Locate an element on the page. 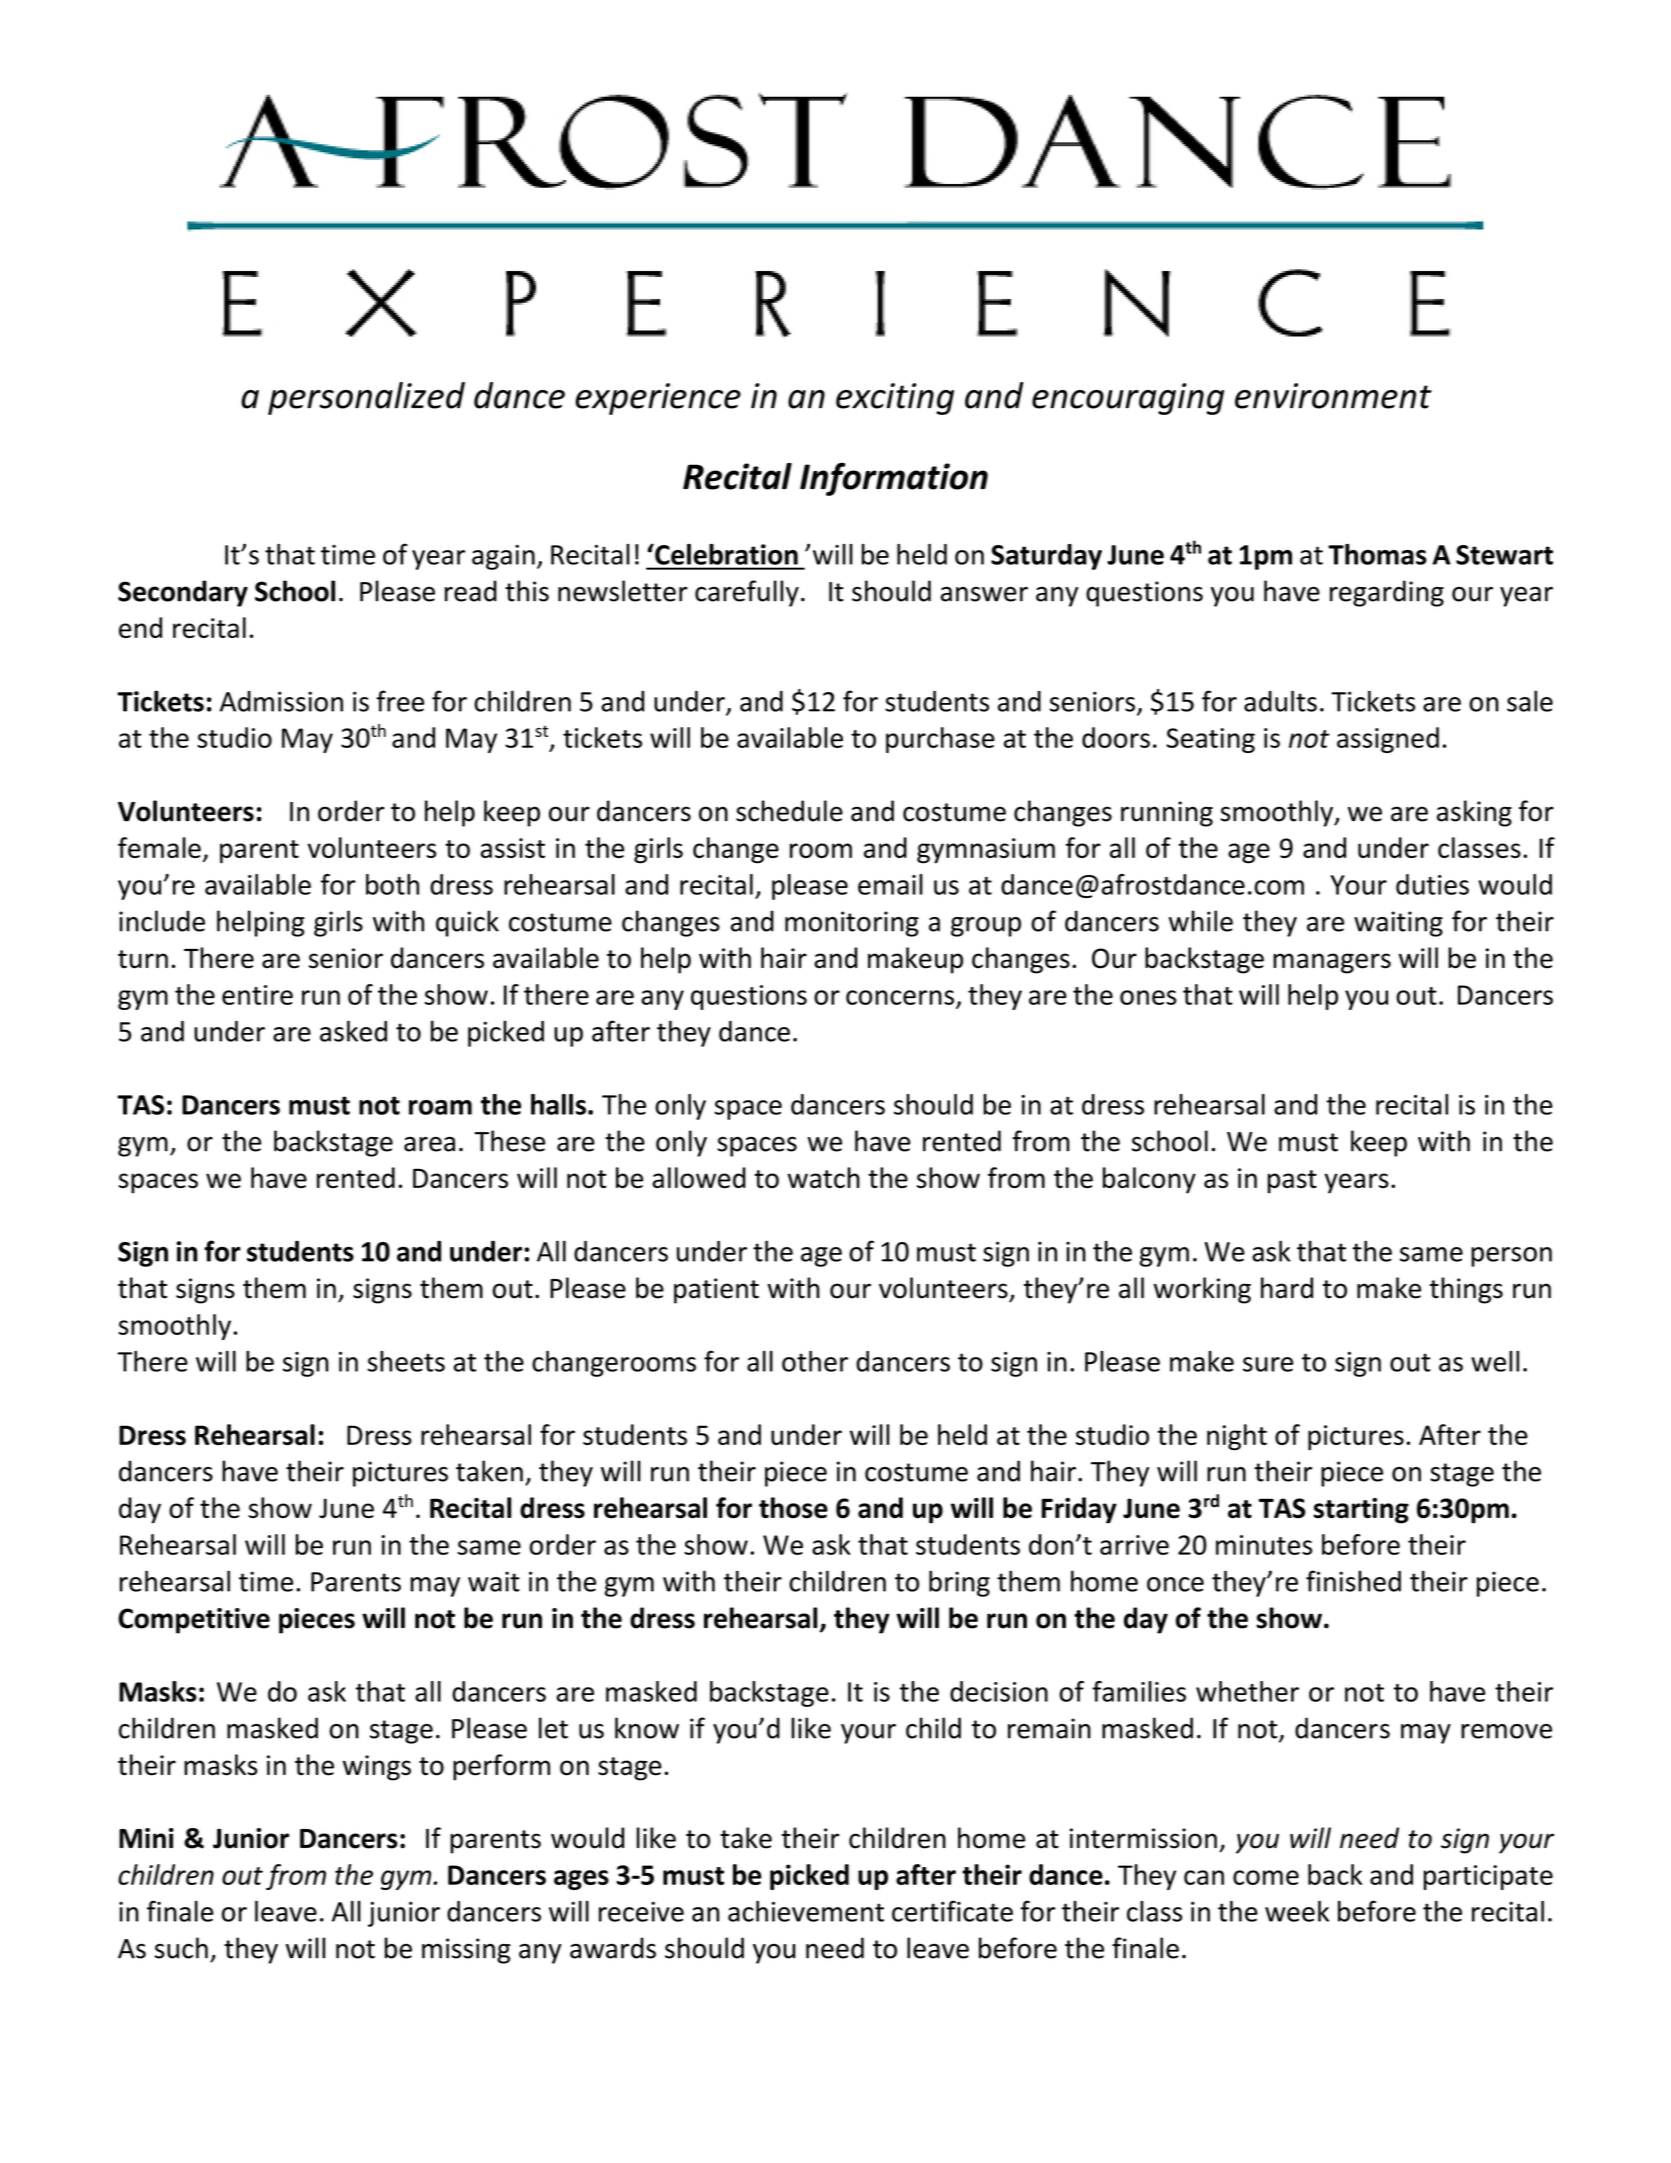  again is located at coordinates (503, 557).
